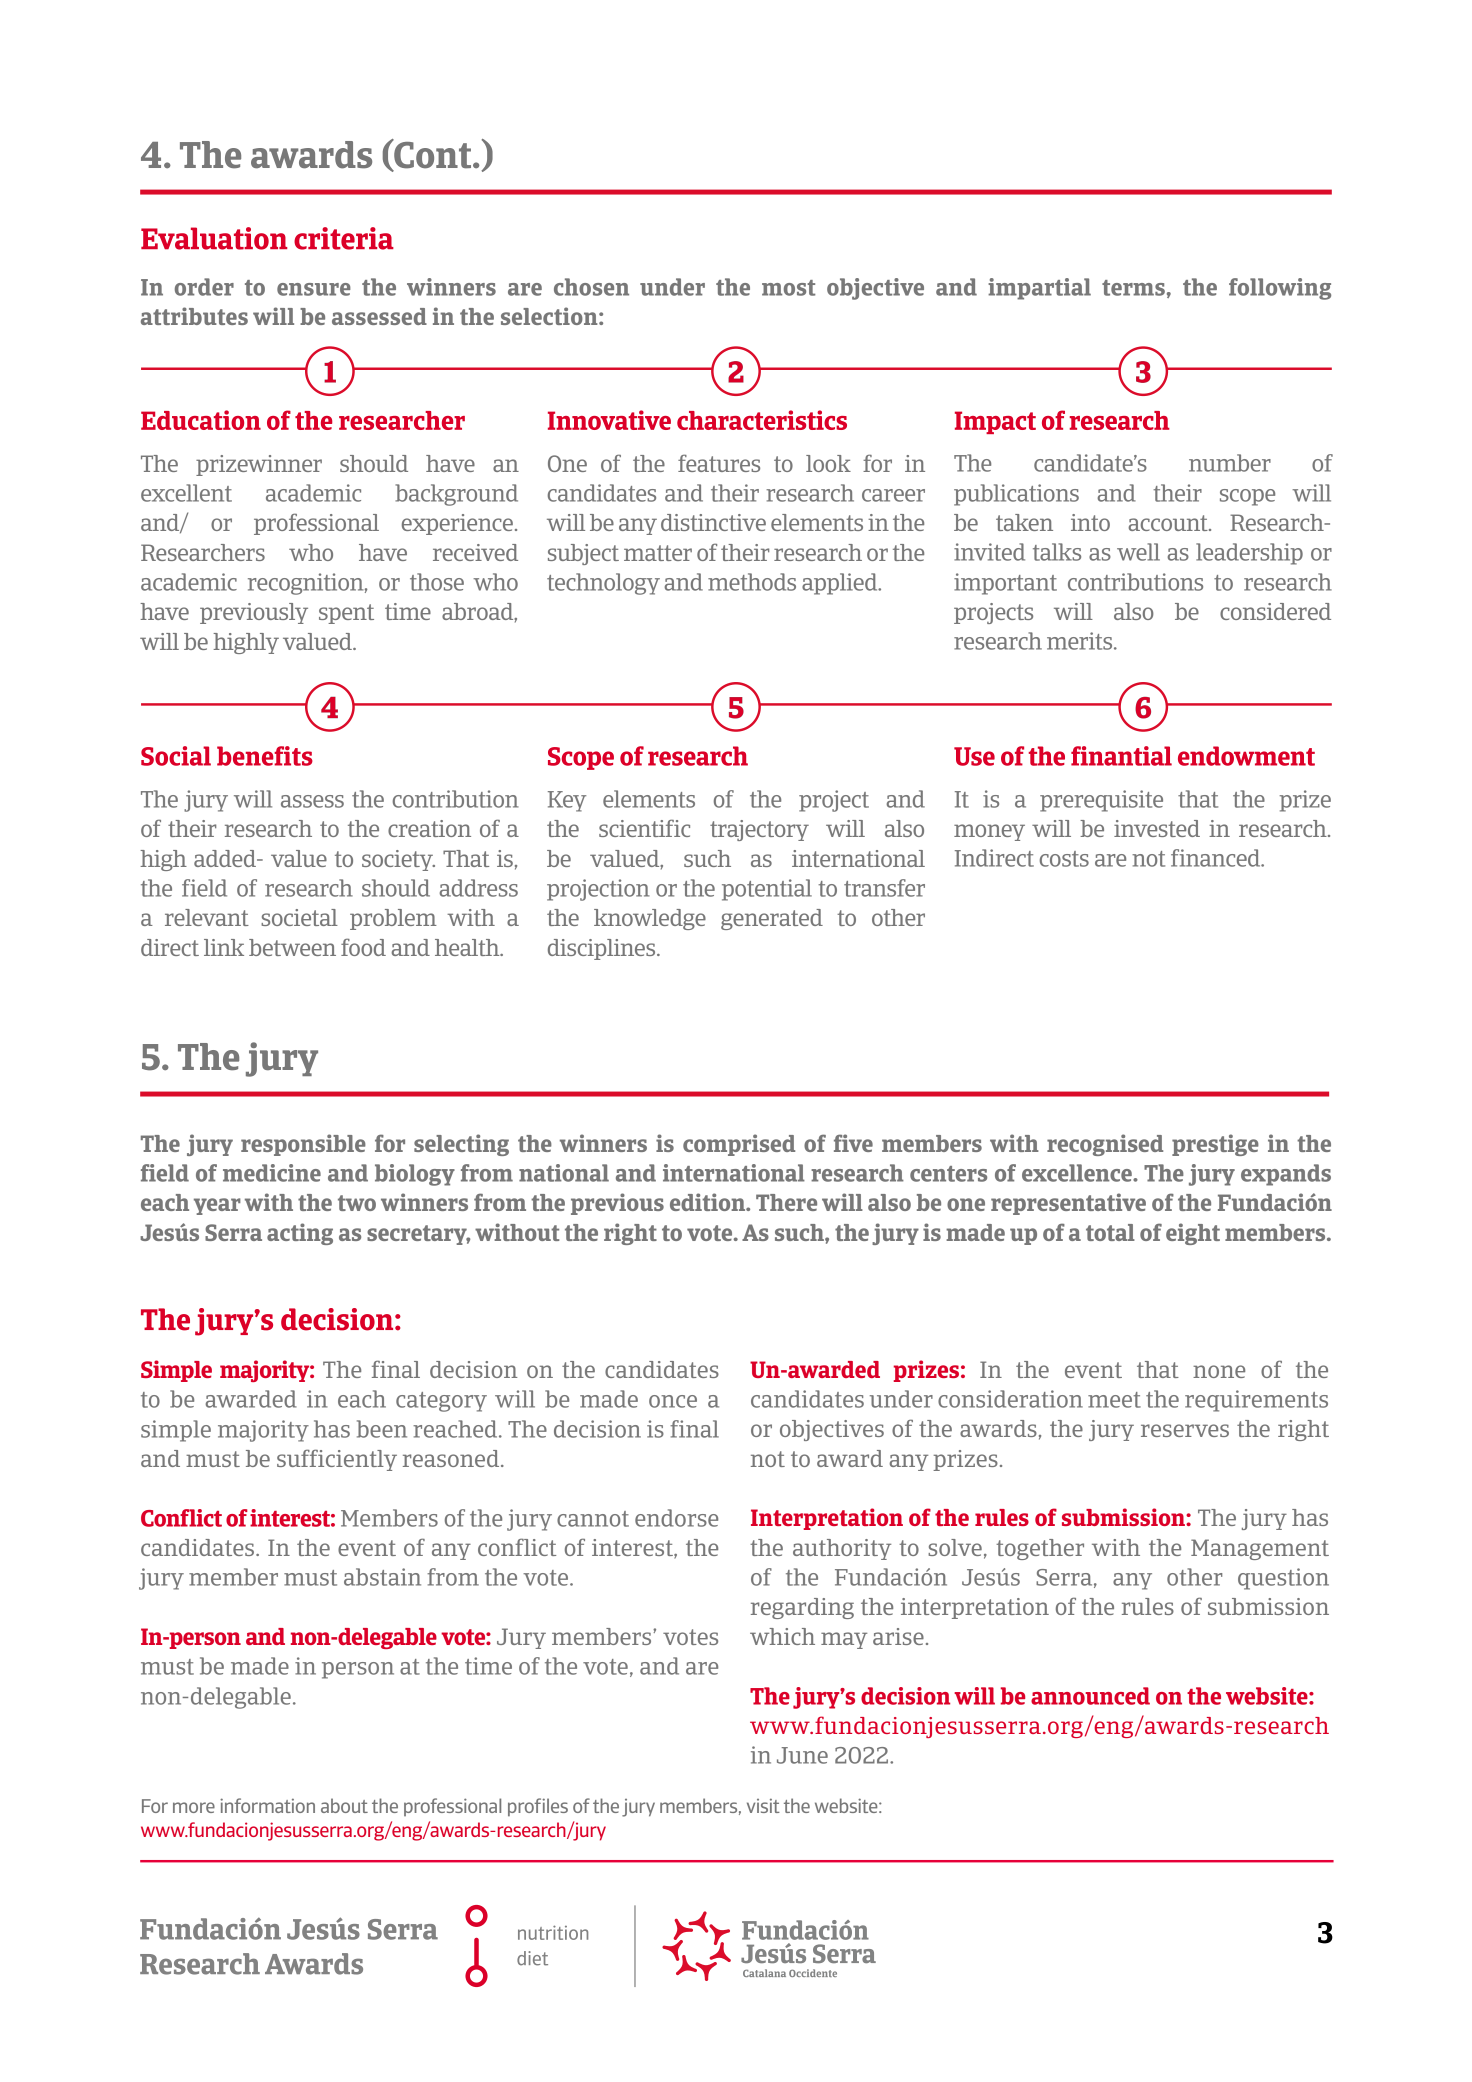  Describe the element at coordinates (1090, 1696) in the screenshot. I see `announced` at that location.
